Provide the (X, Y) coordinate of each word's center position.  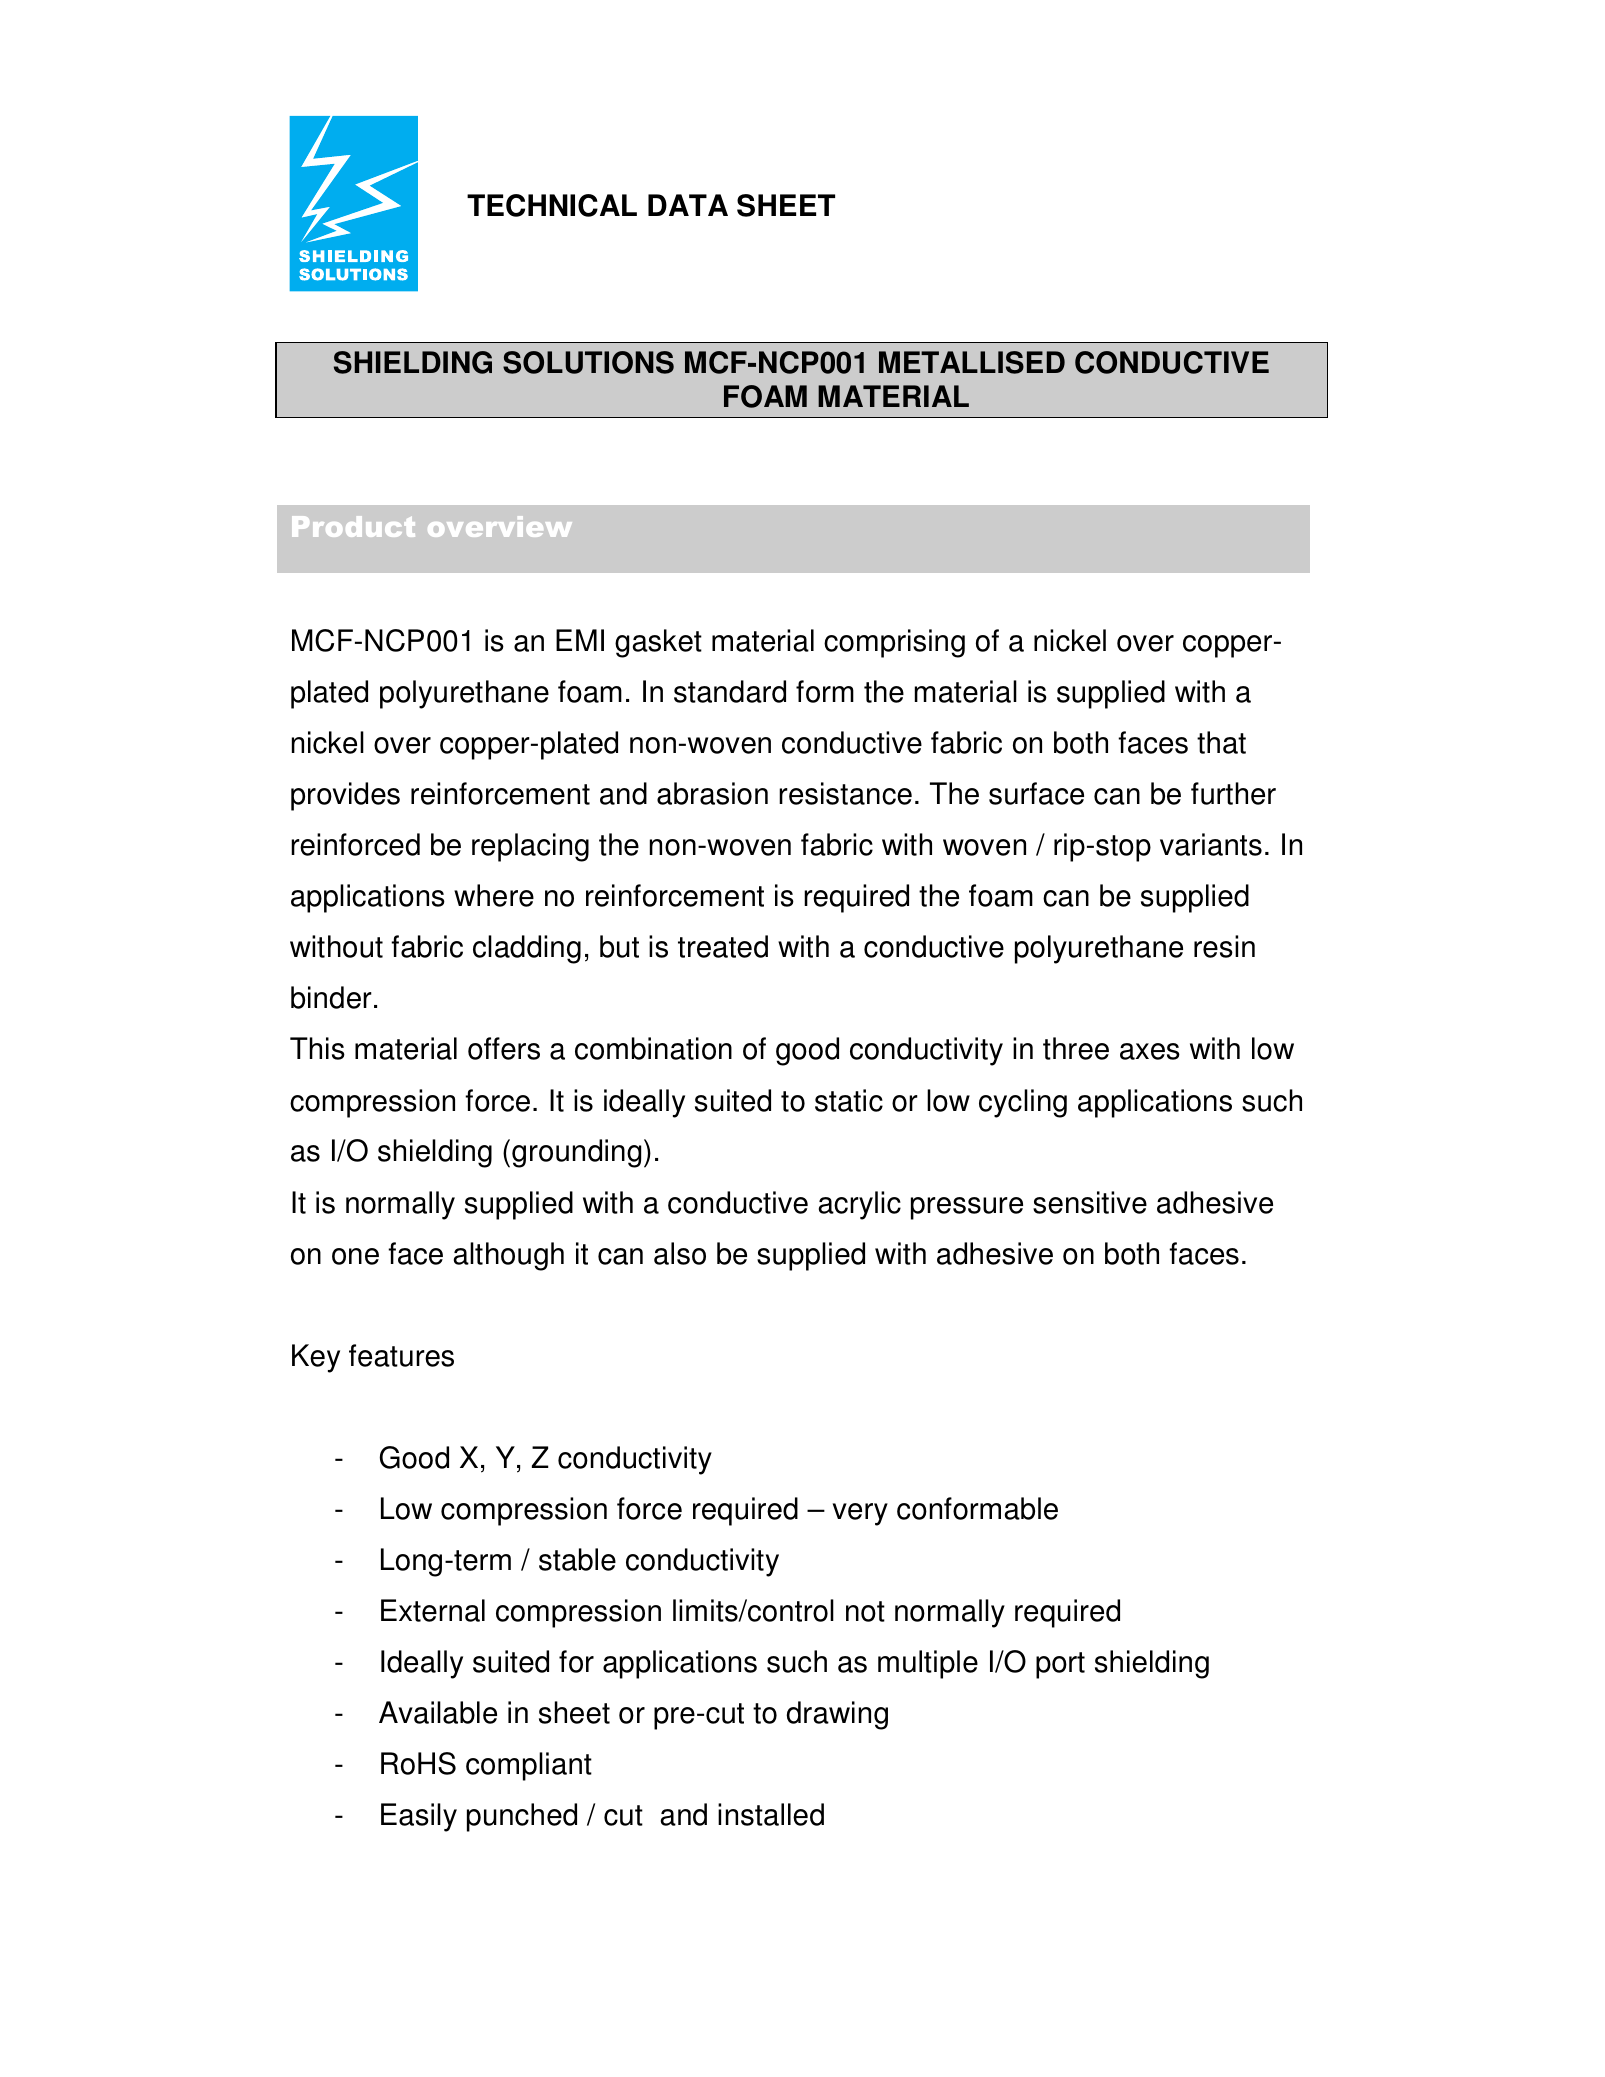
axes (1150, 1051)
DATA (688, 205)
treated (723, 946)
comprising (894, 643)
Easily (419, 1817)
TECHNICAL (552, 205)
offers (504, 1048)
